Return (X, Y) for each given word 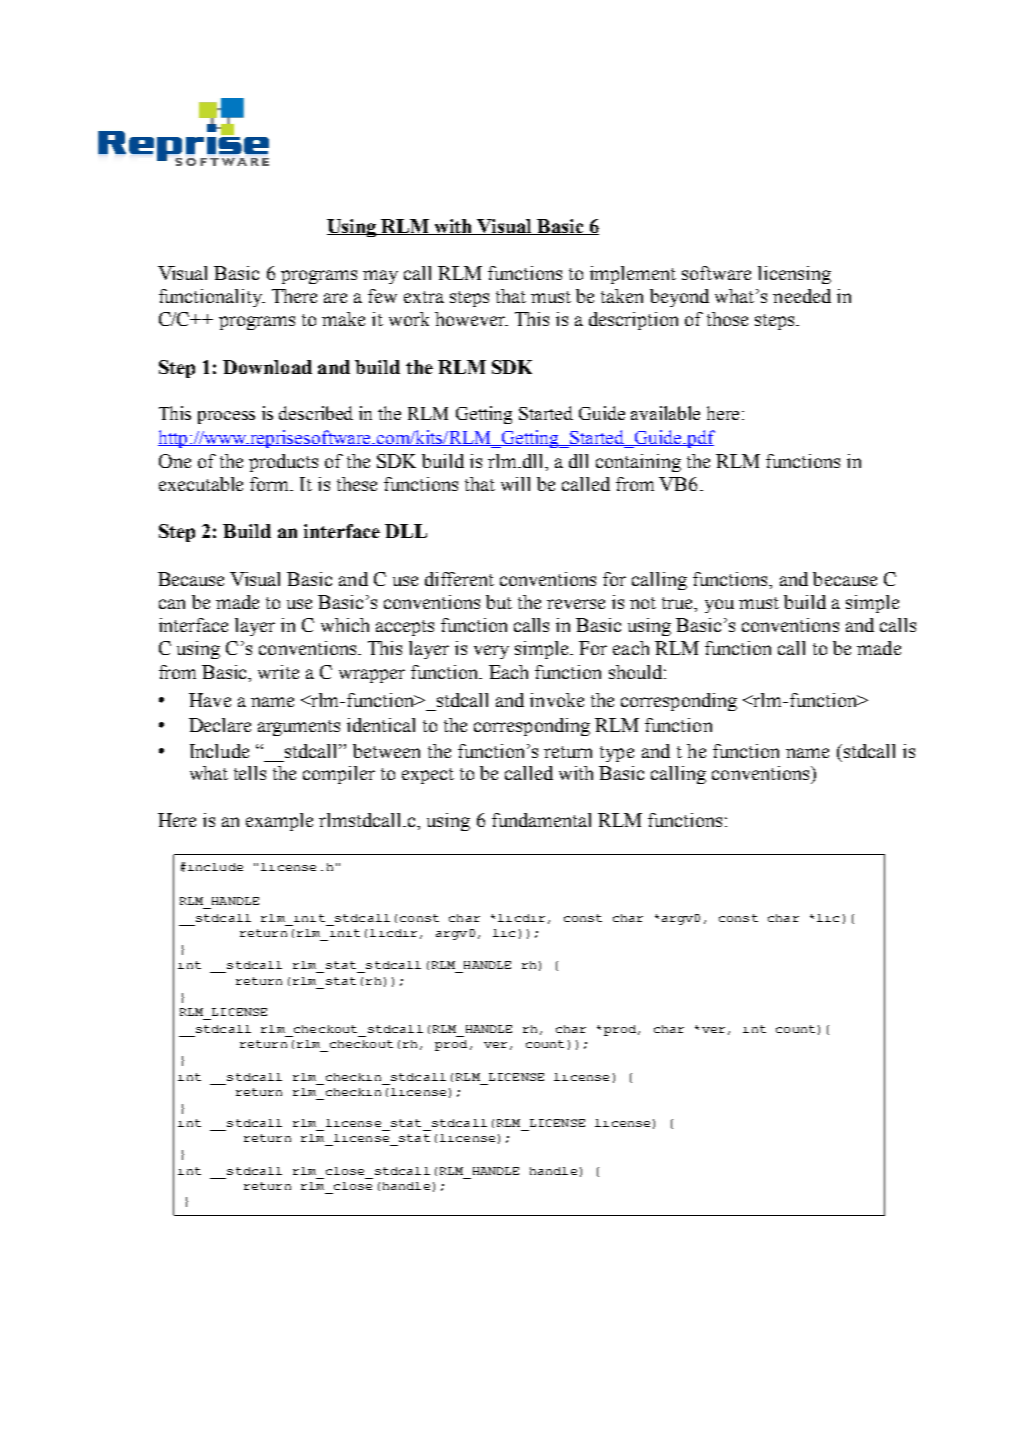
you (719, 606)
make (343, 319)
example (279, 822)
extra (424, 297)
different (459, 579)
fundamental (541, 820)
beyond (679, 298)
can (172, 604)
